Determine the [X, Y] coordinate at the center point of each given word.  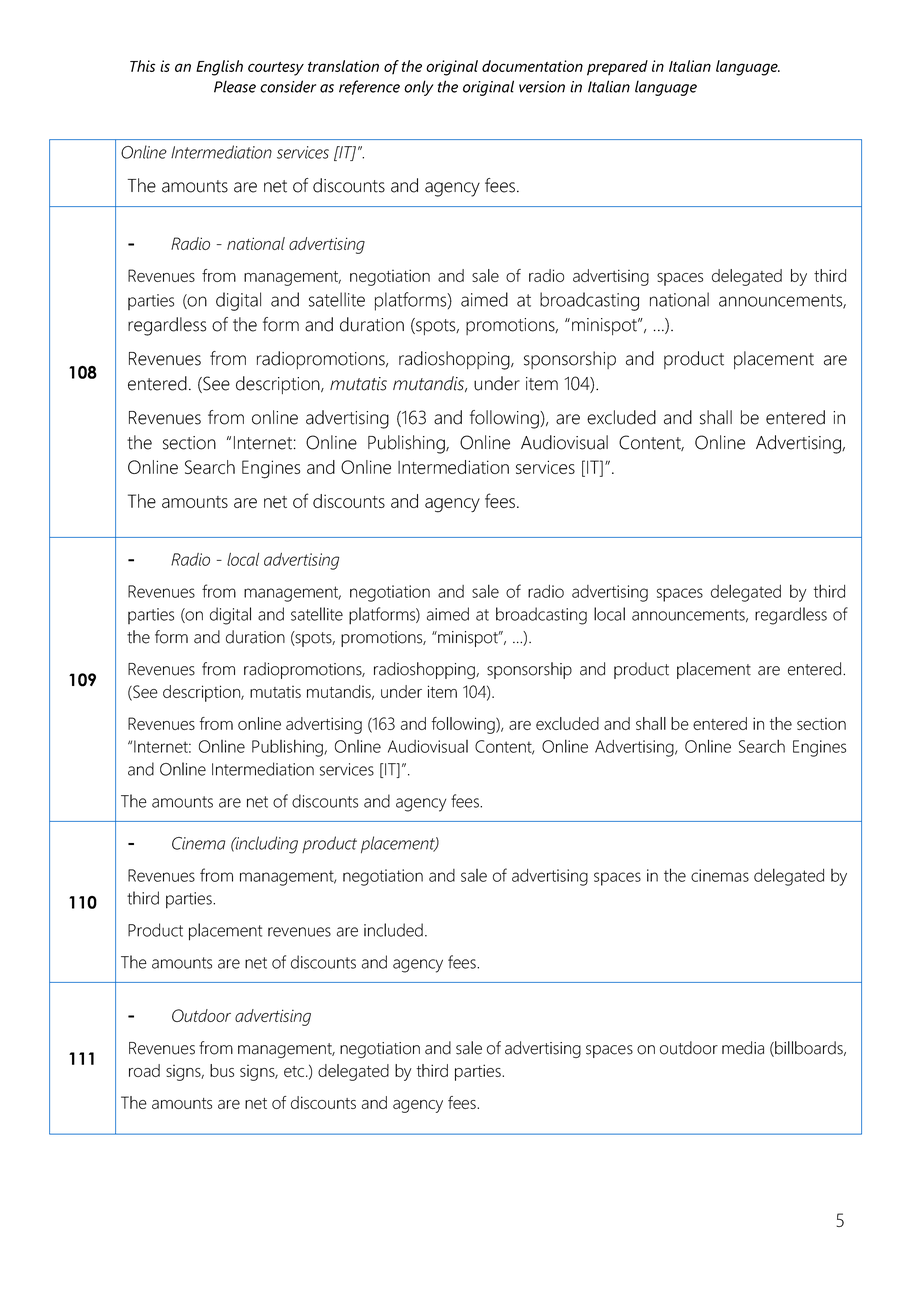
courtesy [276, 69]
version [542, 87]
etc [295, 1071]
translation [343, 66]
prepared [617, 68]
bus [222, 1070]
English [219, 68]
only [419, 88]
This [142, 66]
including [266, 845]
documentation [532, 66]
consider [288, 86]
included [393, 930]
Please [235, 86]
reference [369, 87]
